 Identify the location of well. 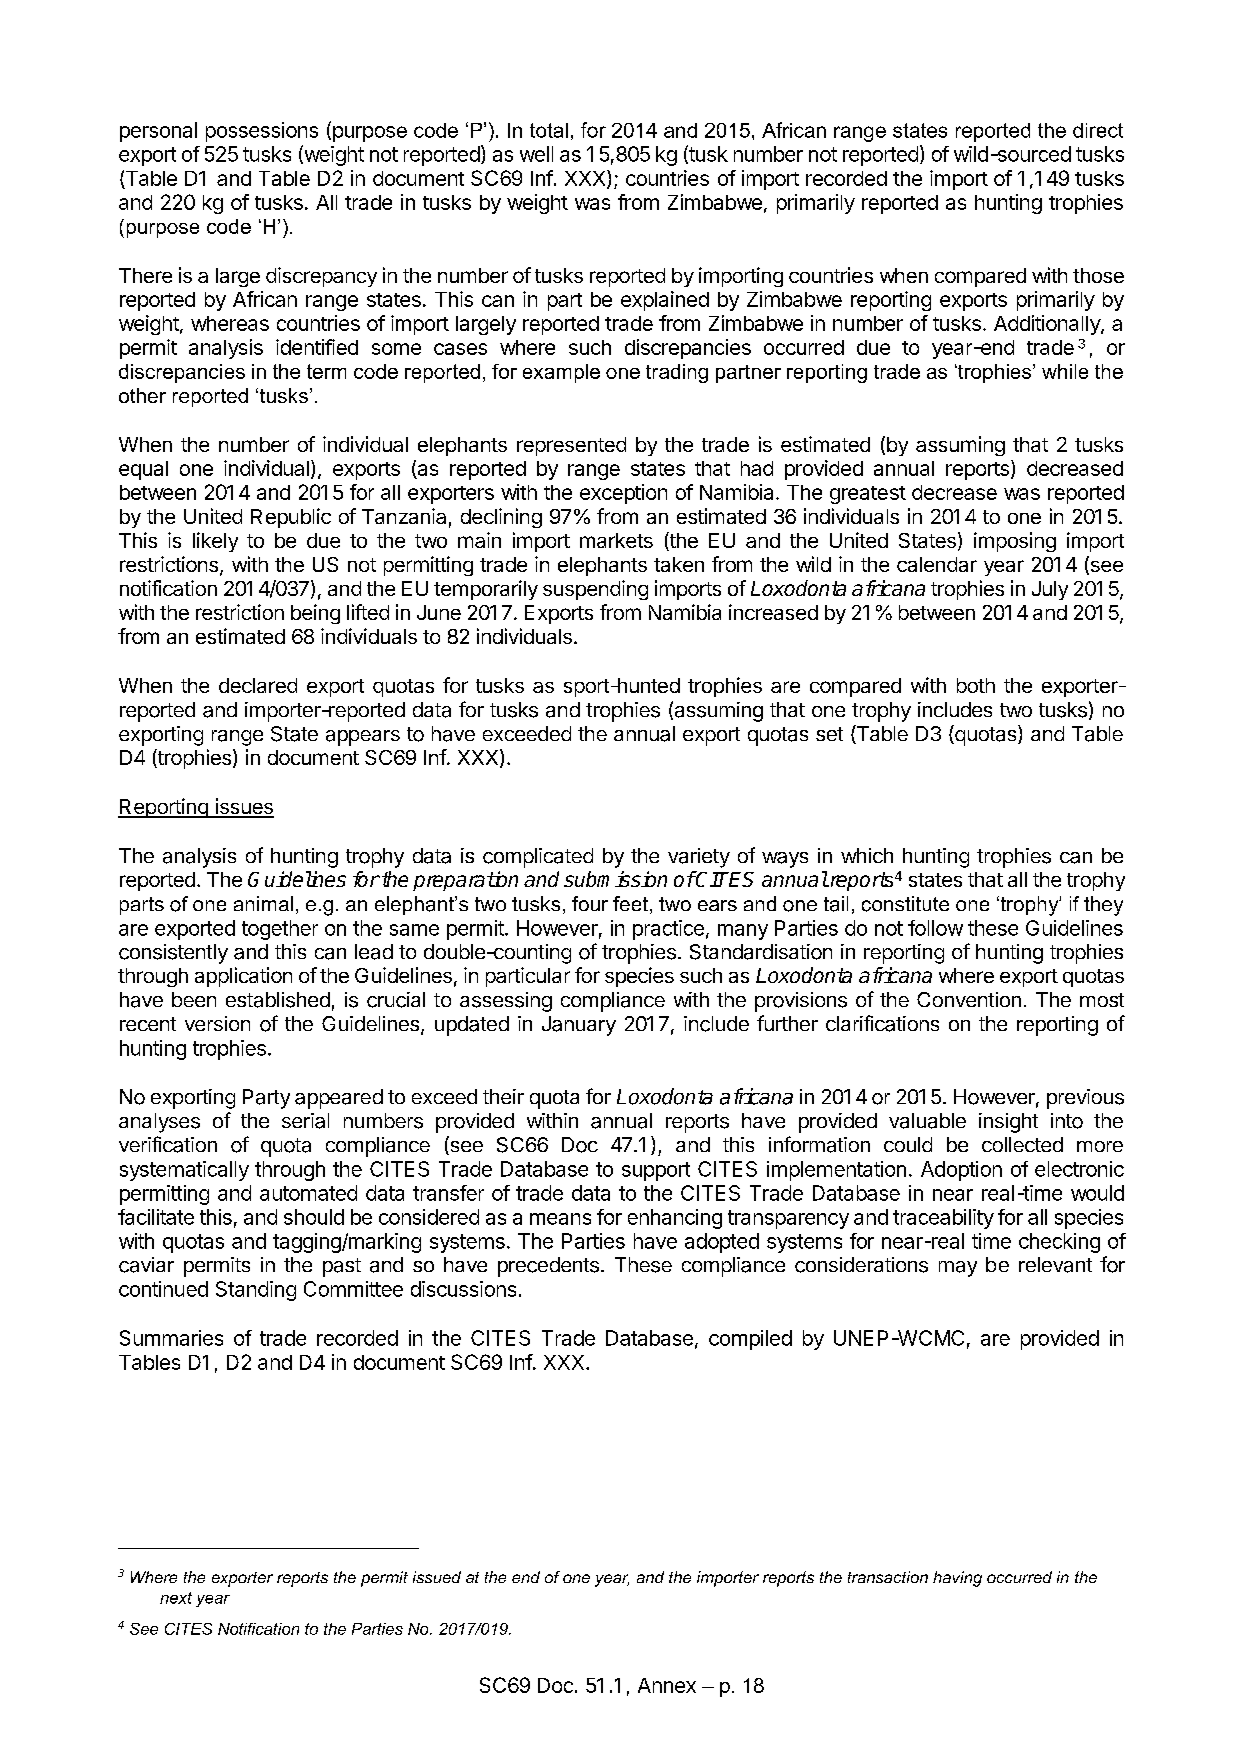
(536, 154).
